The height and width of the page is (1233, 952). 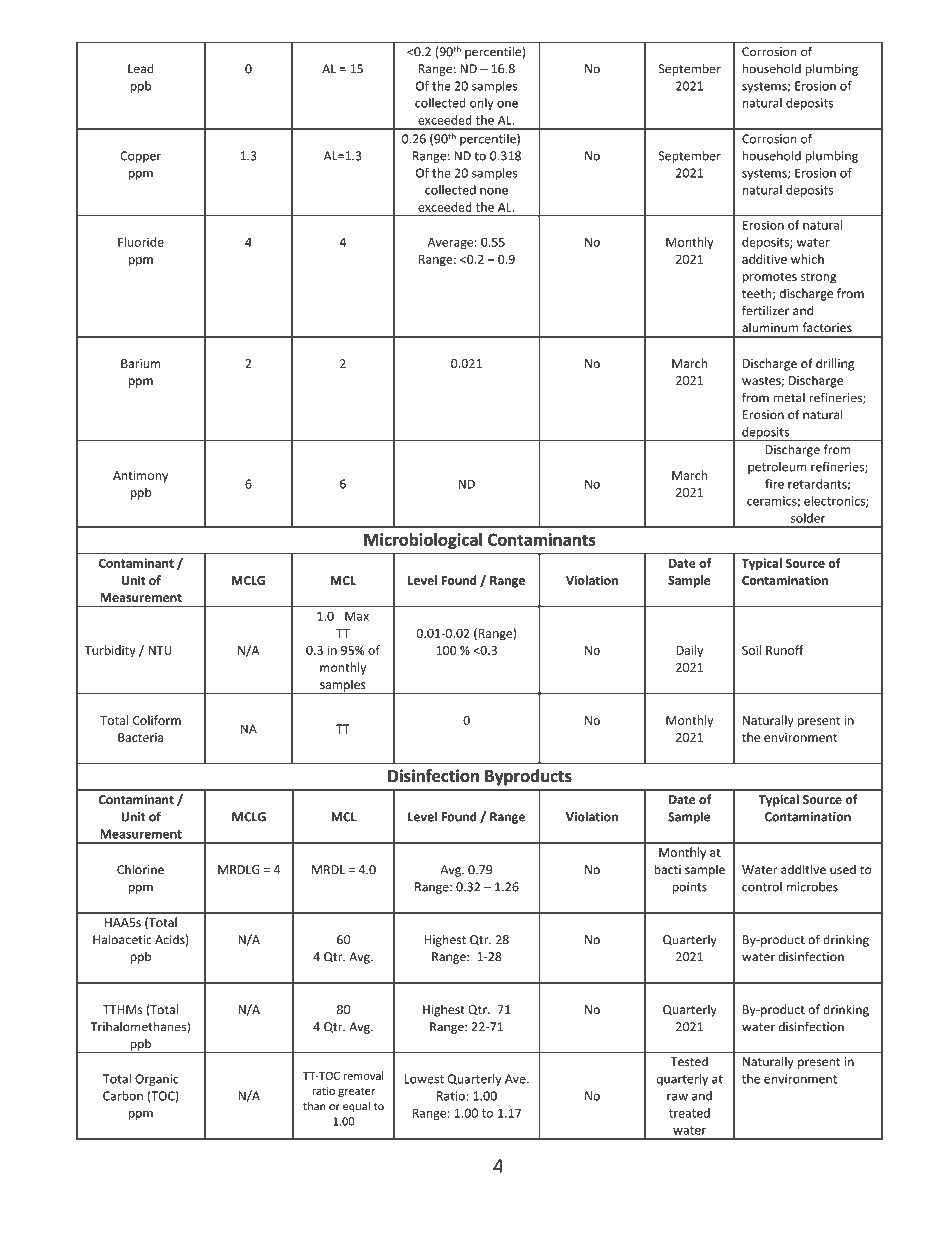 I want to click on Lowest, so click(x=424, y=1079).
